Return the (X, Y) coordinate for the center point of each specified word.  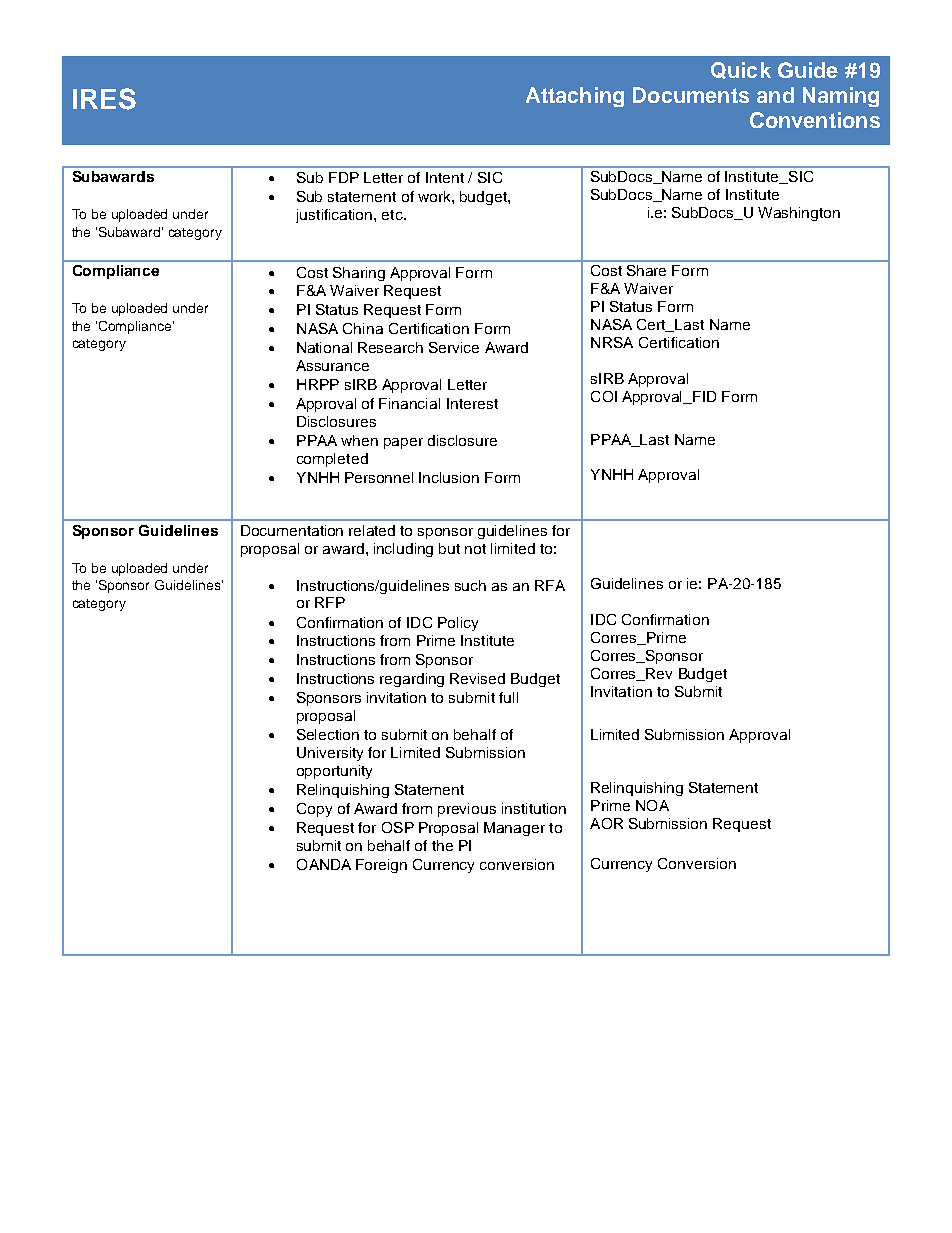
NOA (652, 805)
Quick (741, 70)
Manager (514, 829)
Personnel (379, 477)
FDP (344, 177)
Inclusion (449, 477)
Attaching (575, 97)
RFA (550, 585)
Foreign (381, 866)
